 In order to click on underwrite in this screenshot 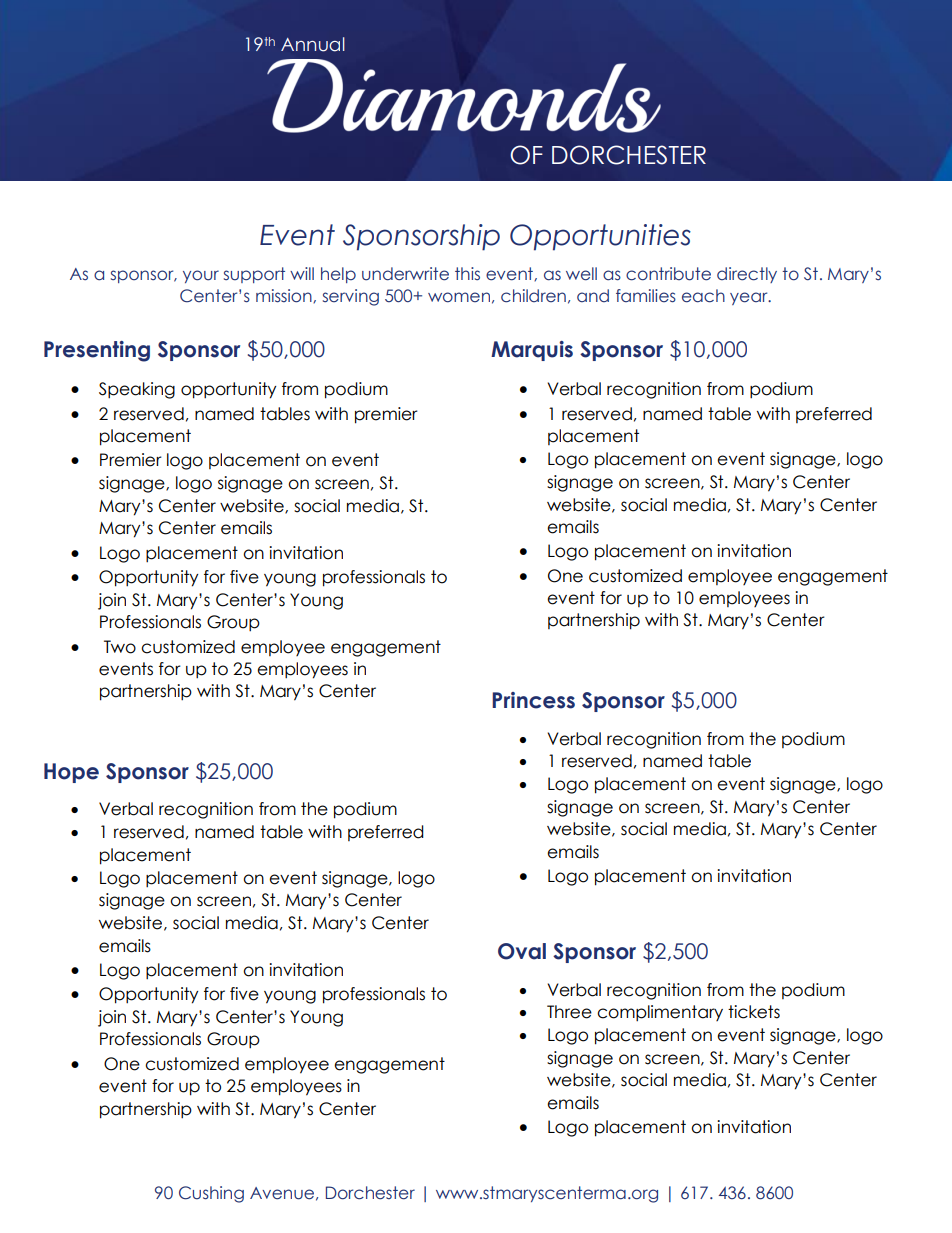, I will do `click(405, 274)`.
